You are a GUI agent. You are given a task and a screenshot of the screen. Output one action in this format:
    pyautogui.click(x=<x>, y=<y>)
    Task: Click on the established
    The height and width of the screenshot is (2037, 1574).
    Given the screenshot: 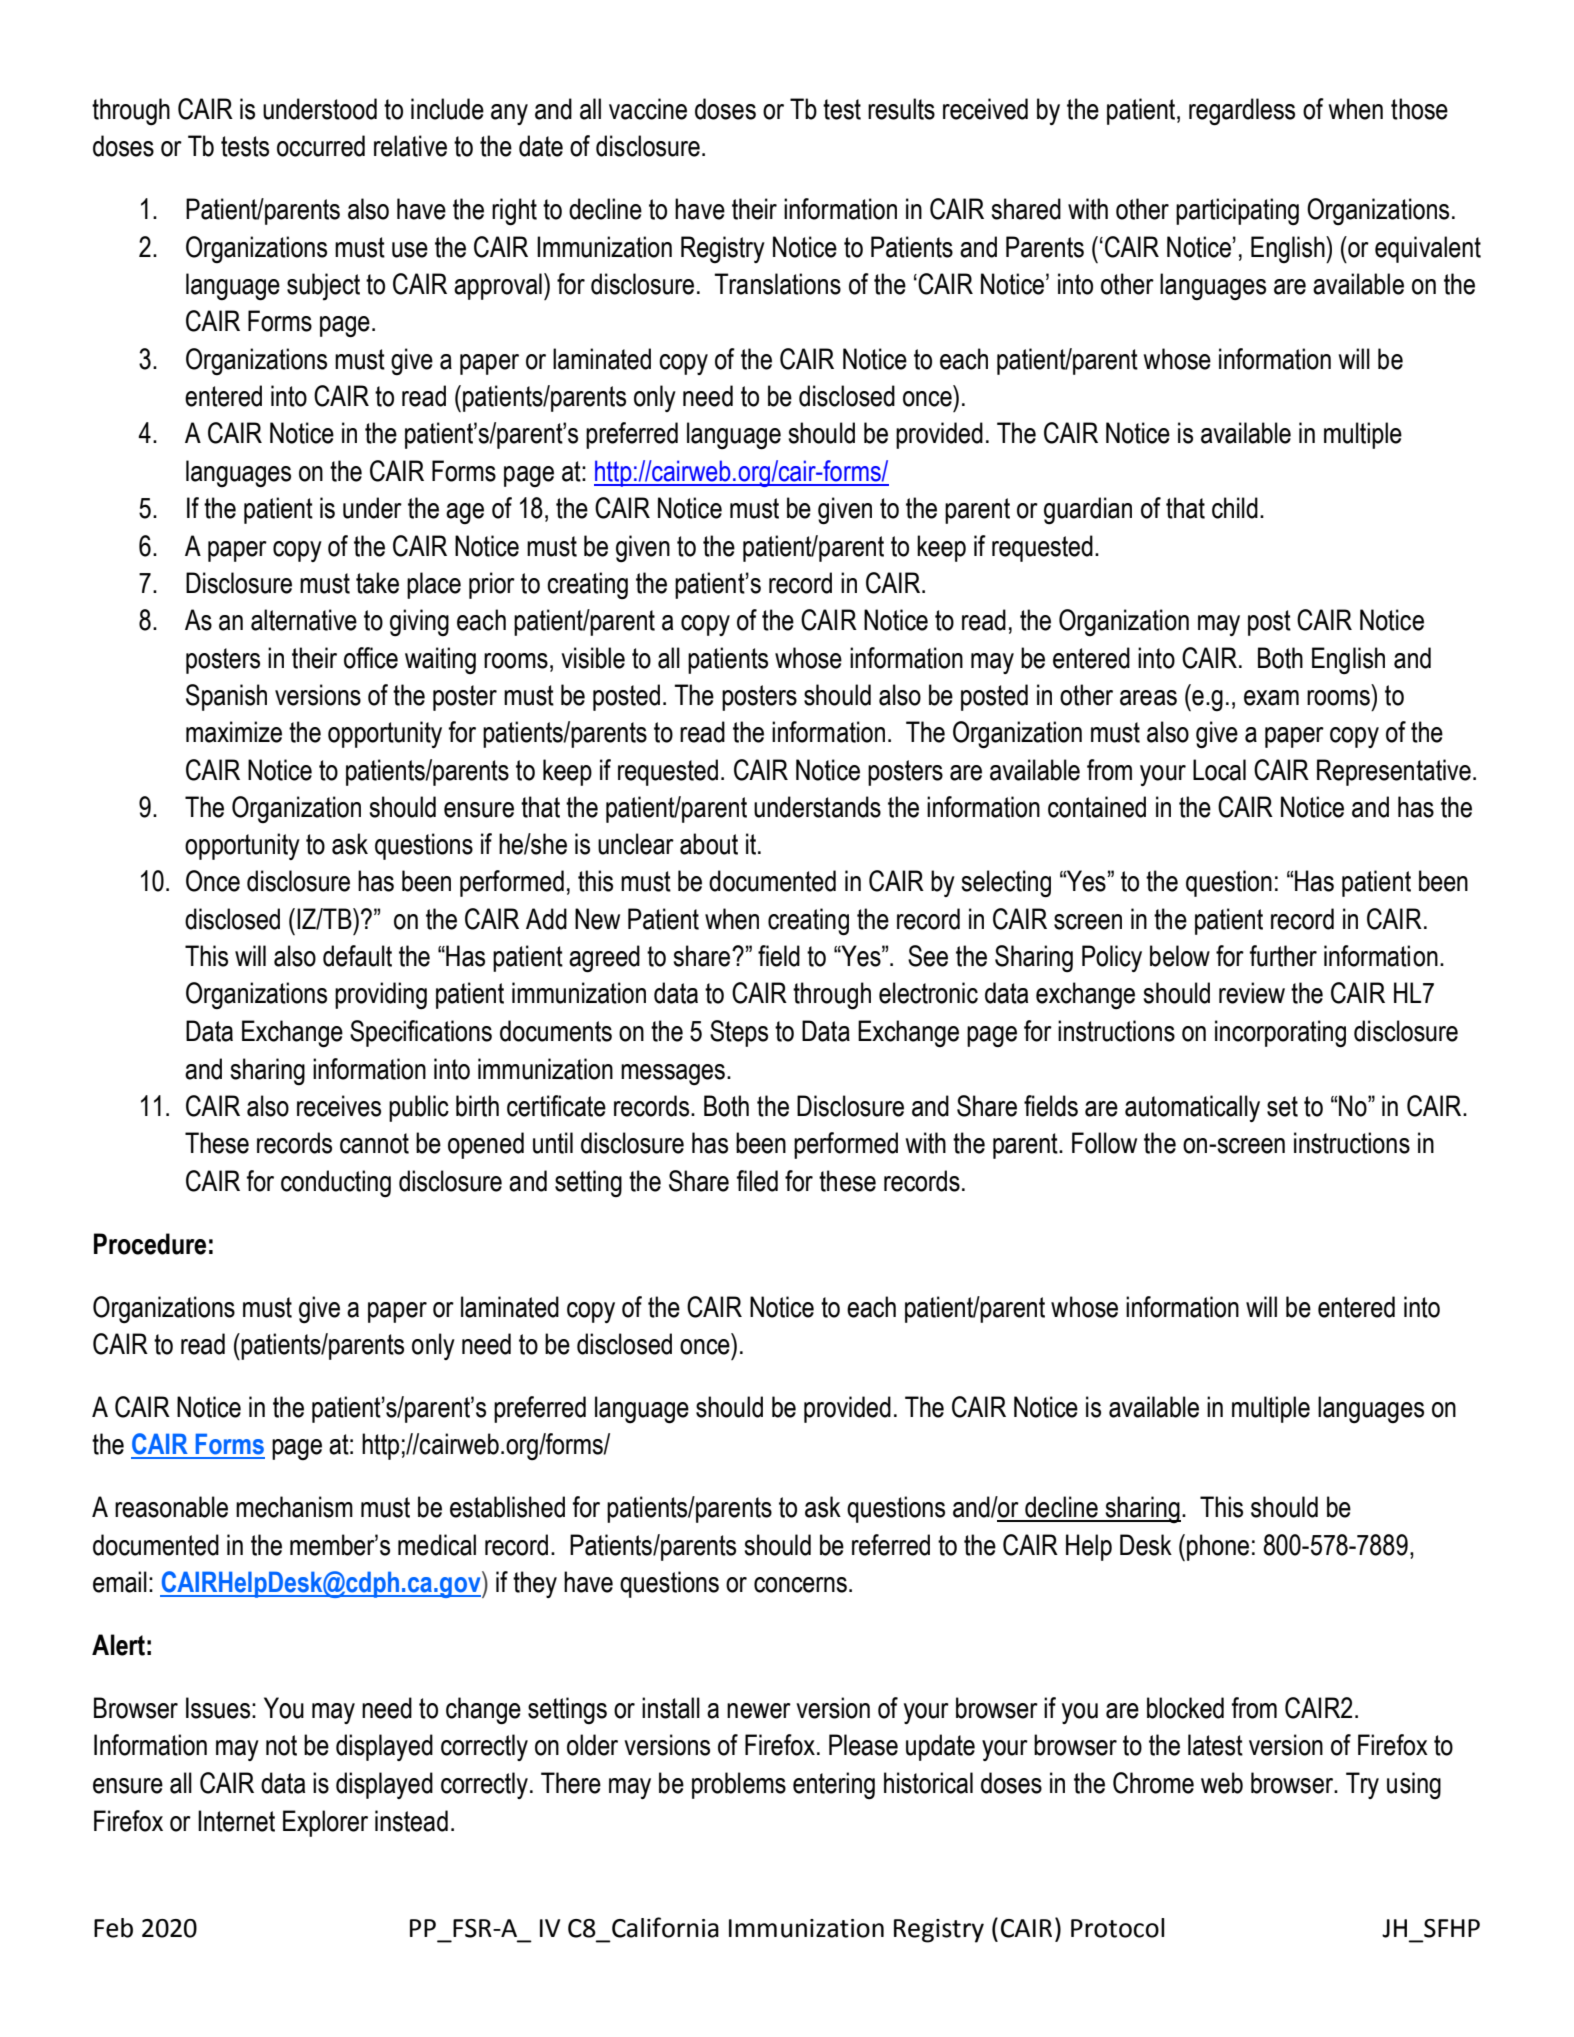 What is the action you would take?
    pyautogui.click(x=507, y=1507)
